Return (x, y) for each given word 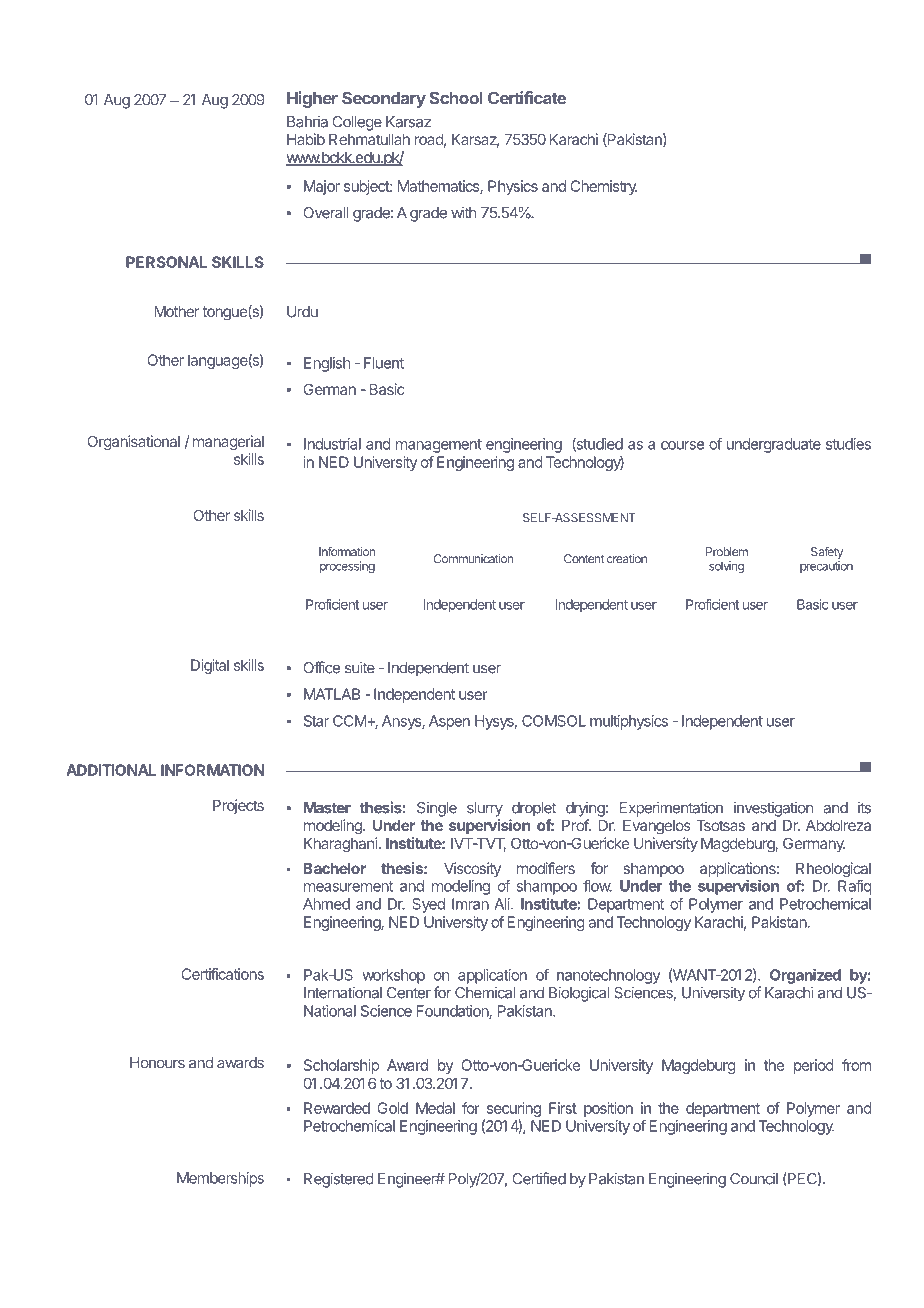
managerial (228, 443)
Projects (238, 806)
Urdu (302, 312)
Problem (727, 552)
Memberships (220, 1179)
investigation (773, 809)
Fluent (384, 363)
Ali (503, 904)
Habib (306, 139)
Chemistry (603, 187)
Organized (805, 976)
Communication (473, 559)
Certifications (223, 974)
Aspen (449, 722)
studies (848, 444)
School (456, 98)
